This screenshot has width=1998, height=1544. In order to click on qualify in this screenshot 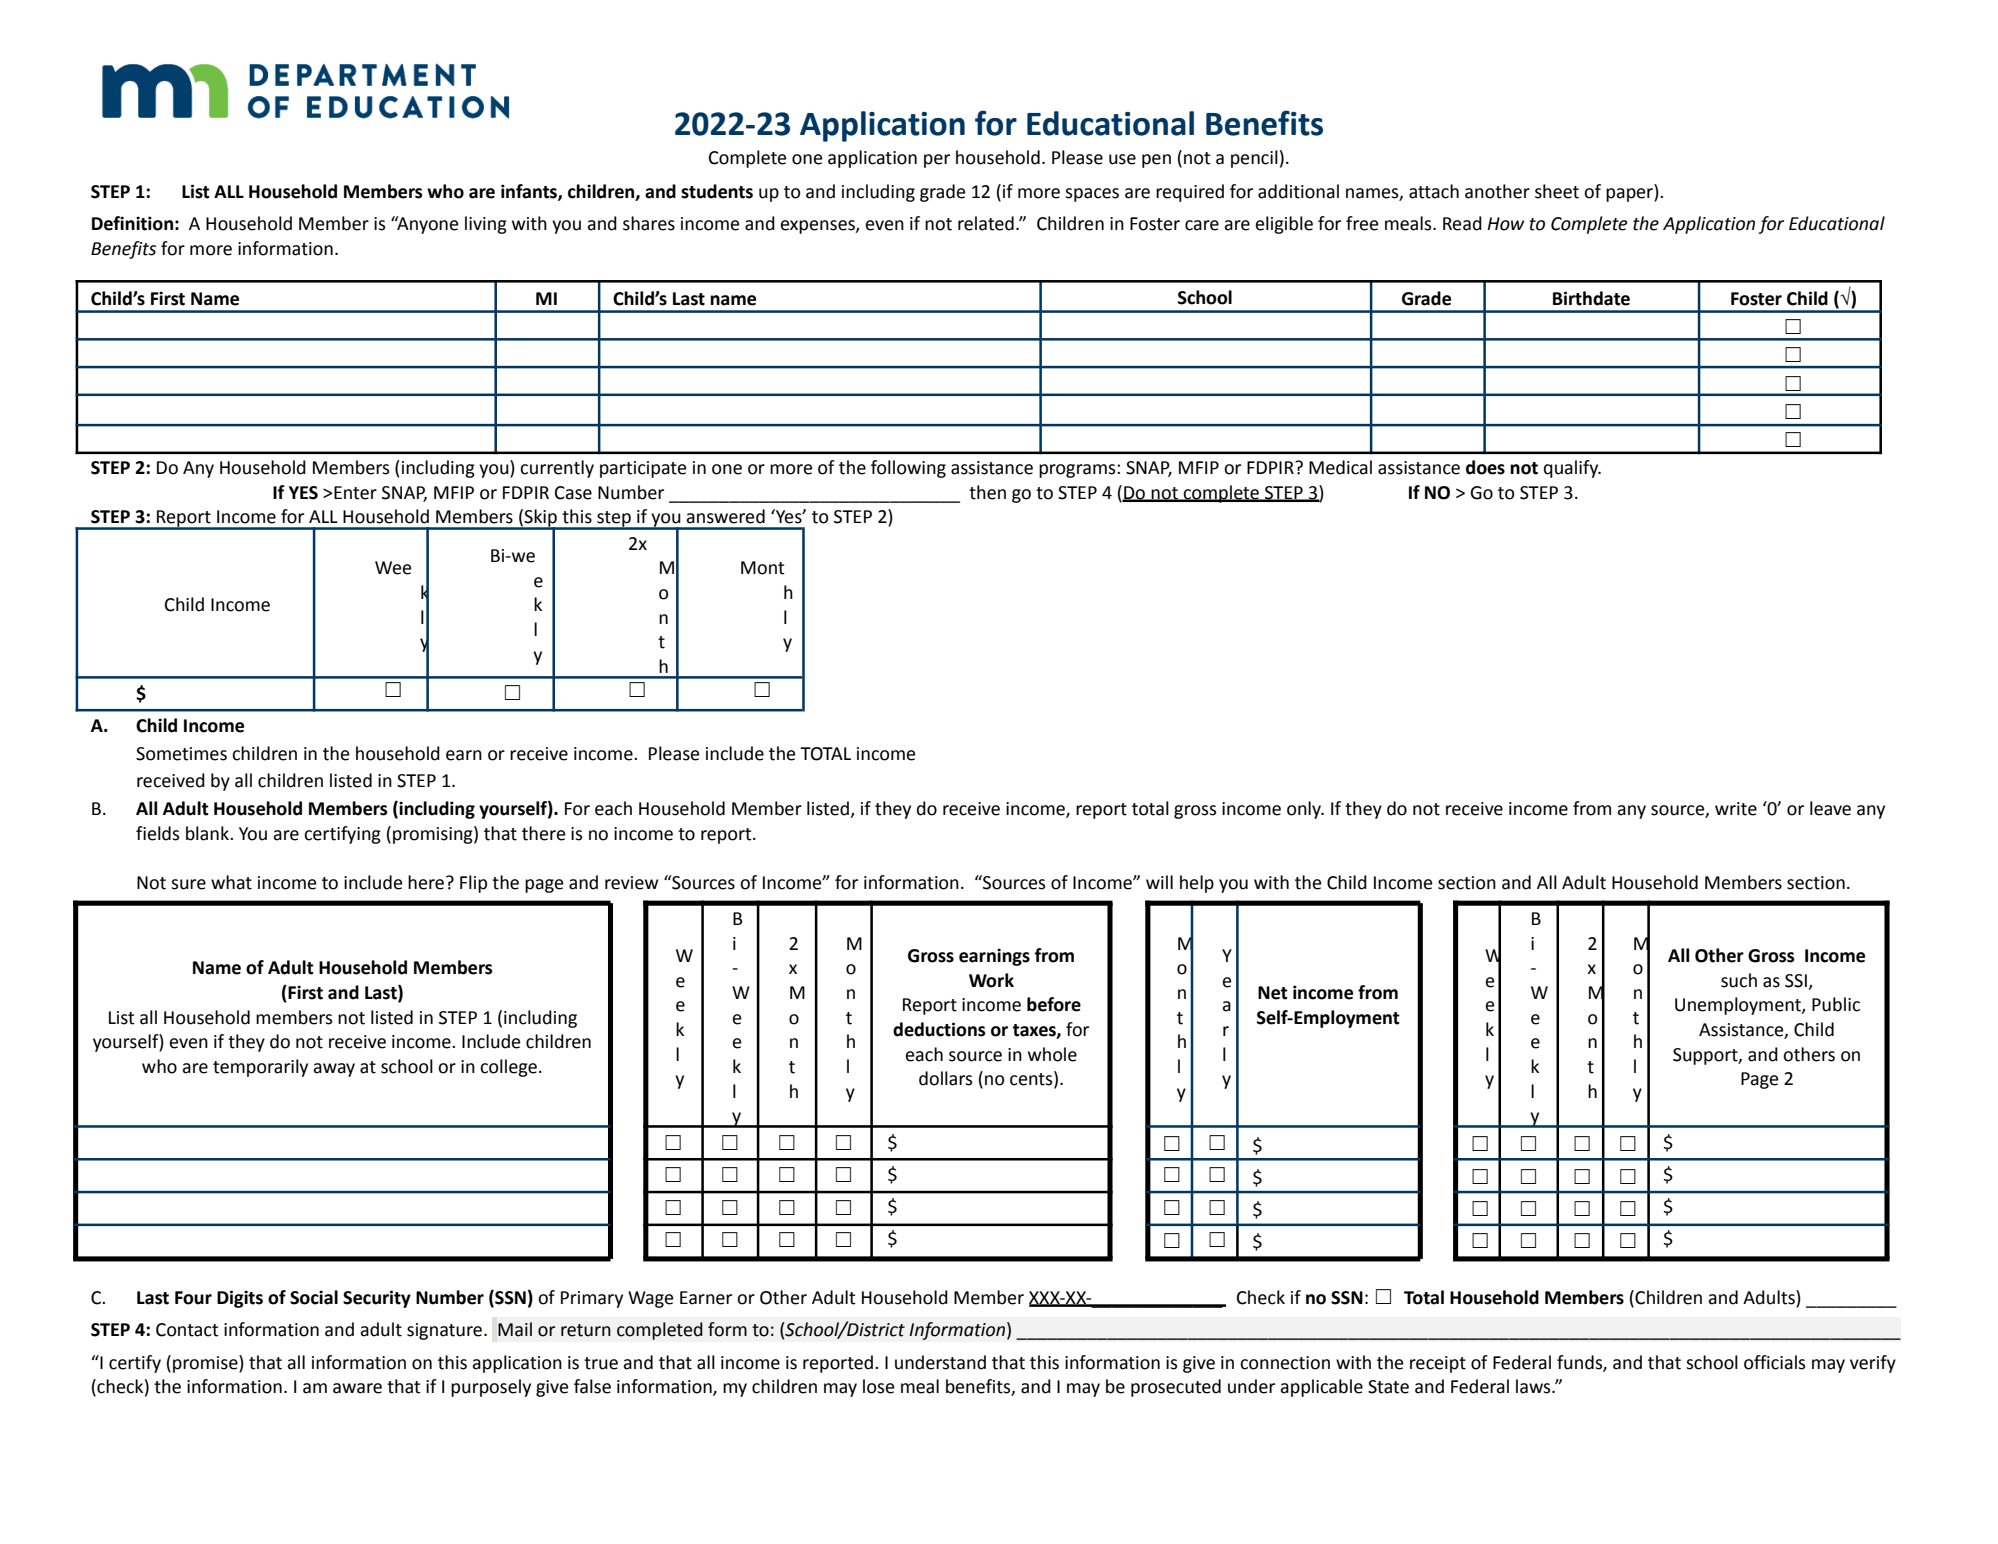, I will do `click(1572, 469)`.
